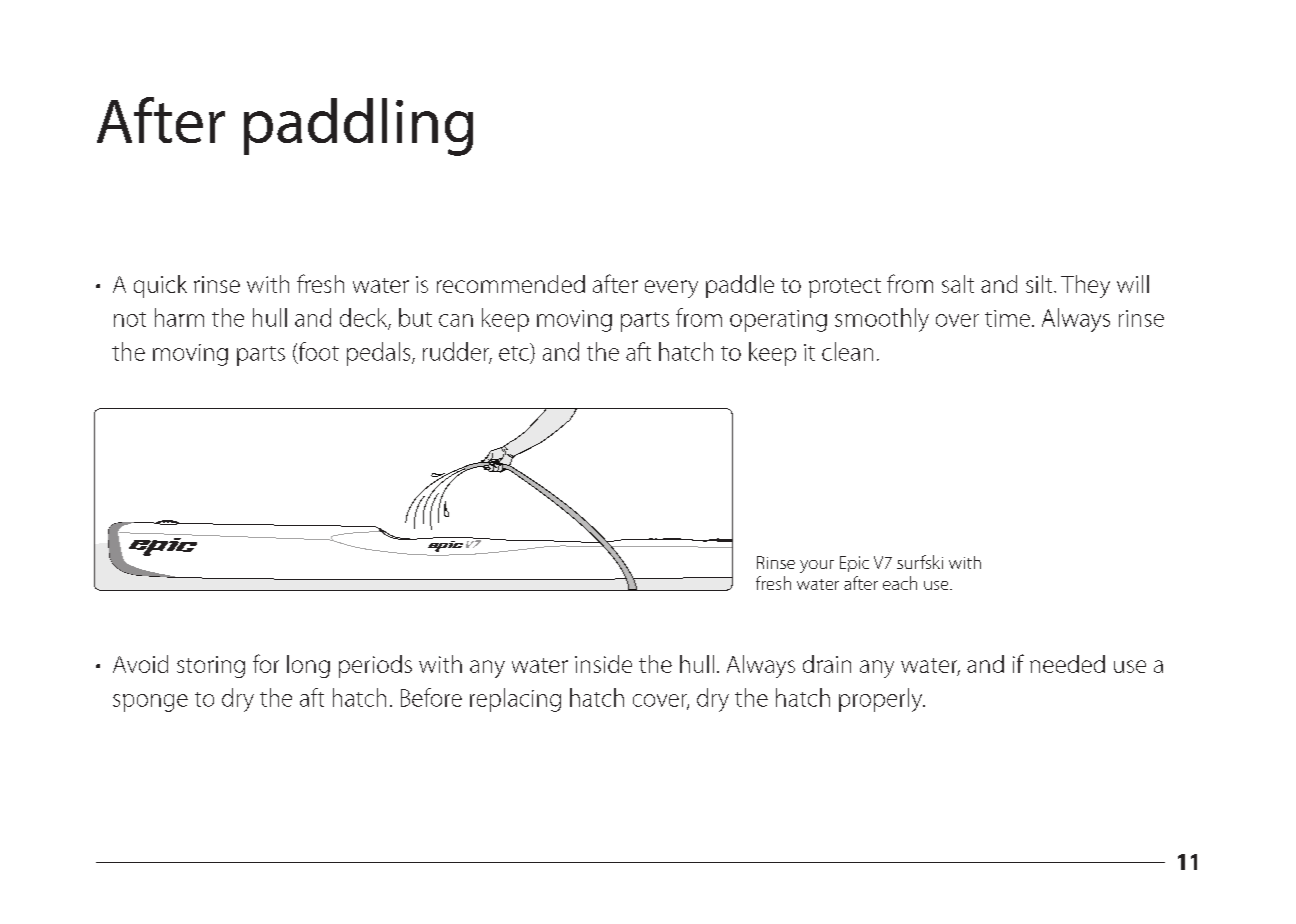 The width and height of the document is (1296, 924). I want to click on each, so click(900, 583).
